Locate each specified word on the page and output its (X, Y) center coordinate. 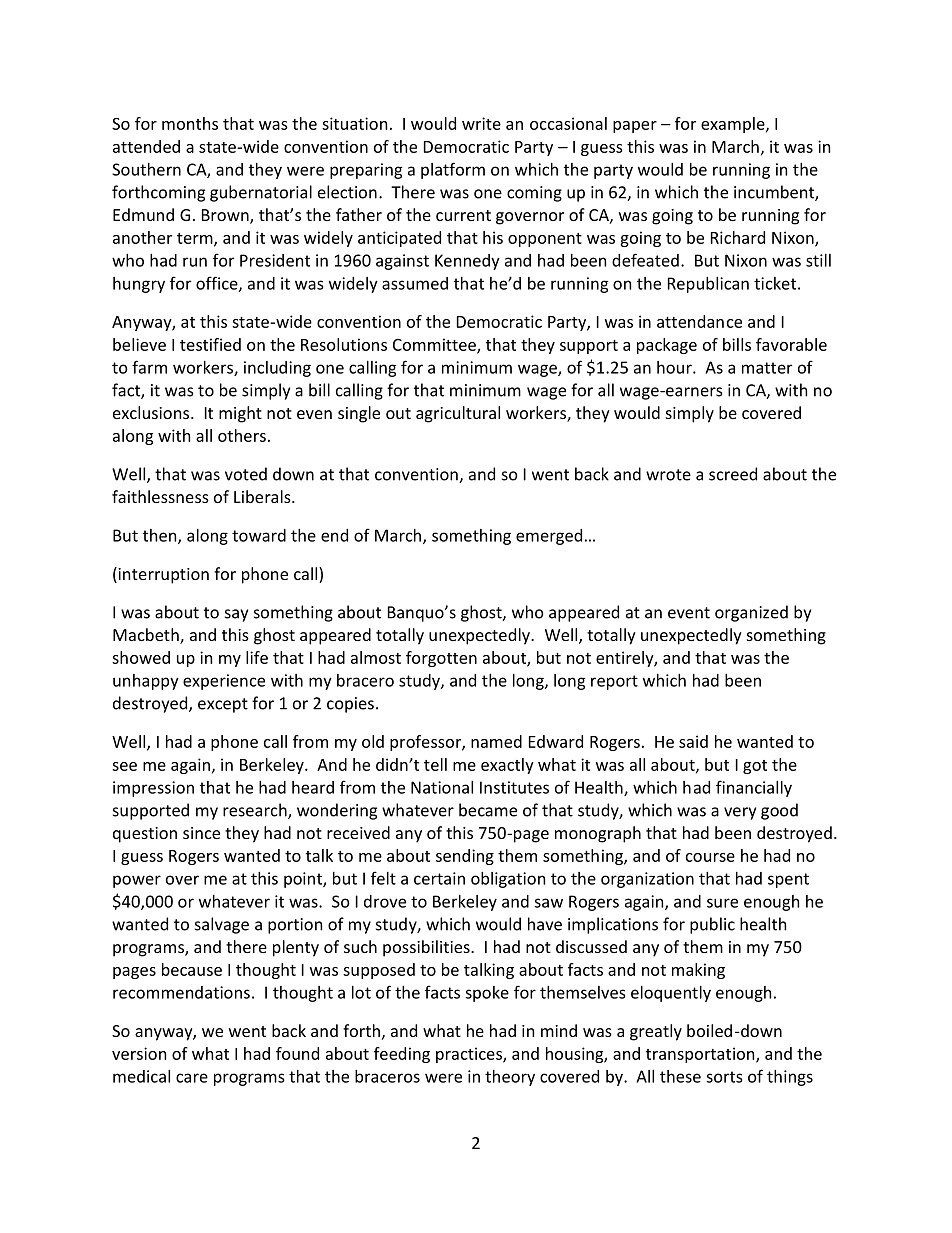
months (190, 123)
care (192, 1078)
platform (453, 170)
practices (470, 1055)
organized (751, 613)
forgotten (441, 659)
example (734, 125)
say (236, 615)
